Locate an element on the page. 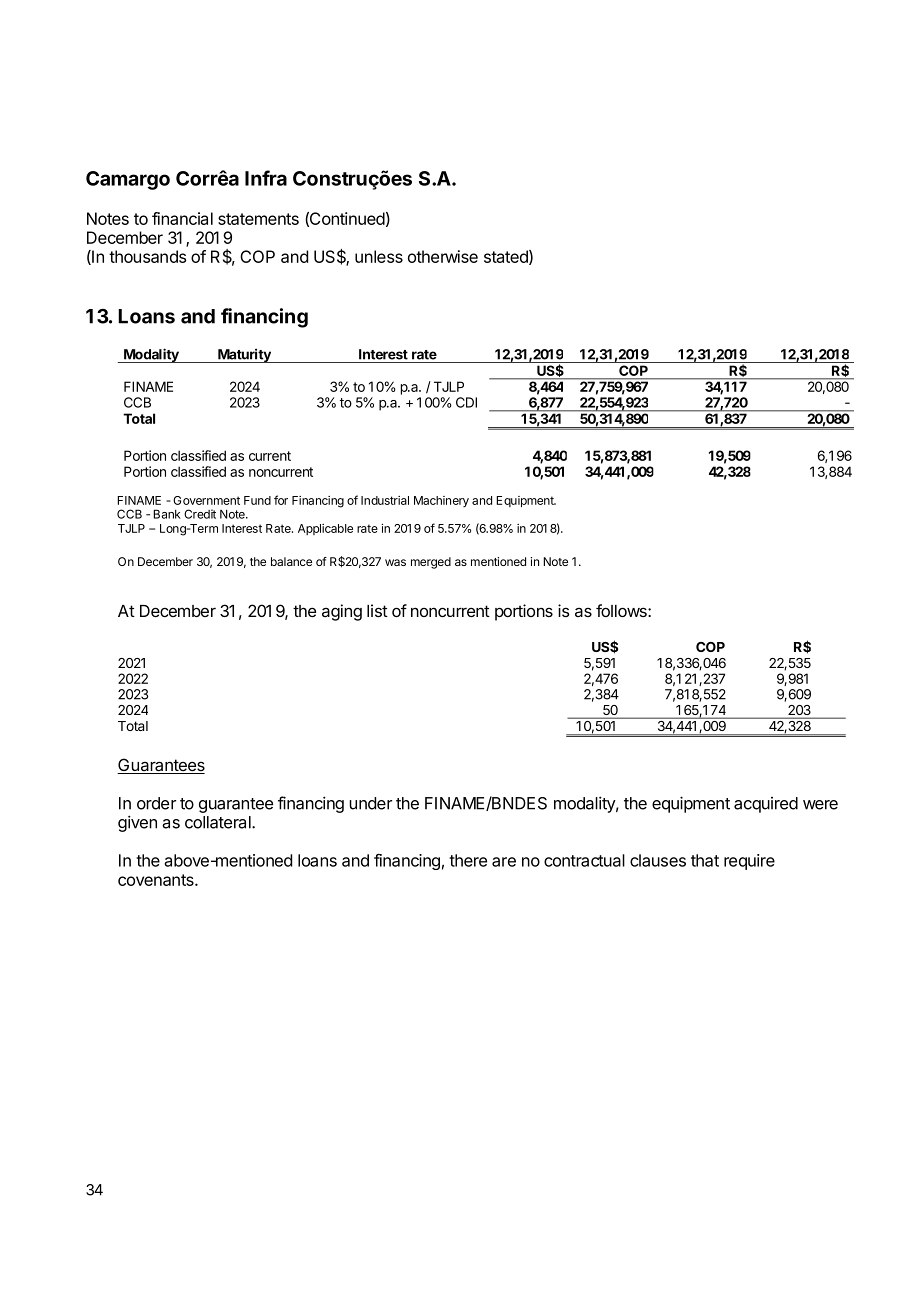  unless is located at coordinates (379, 256).
